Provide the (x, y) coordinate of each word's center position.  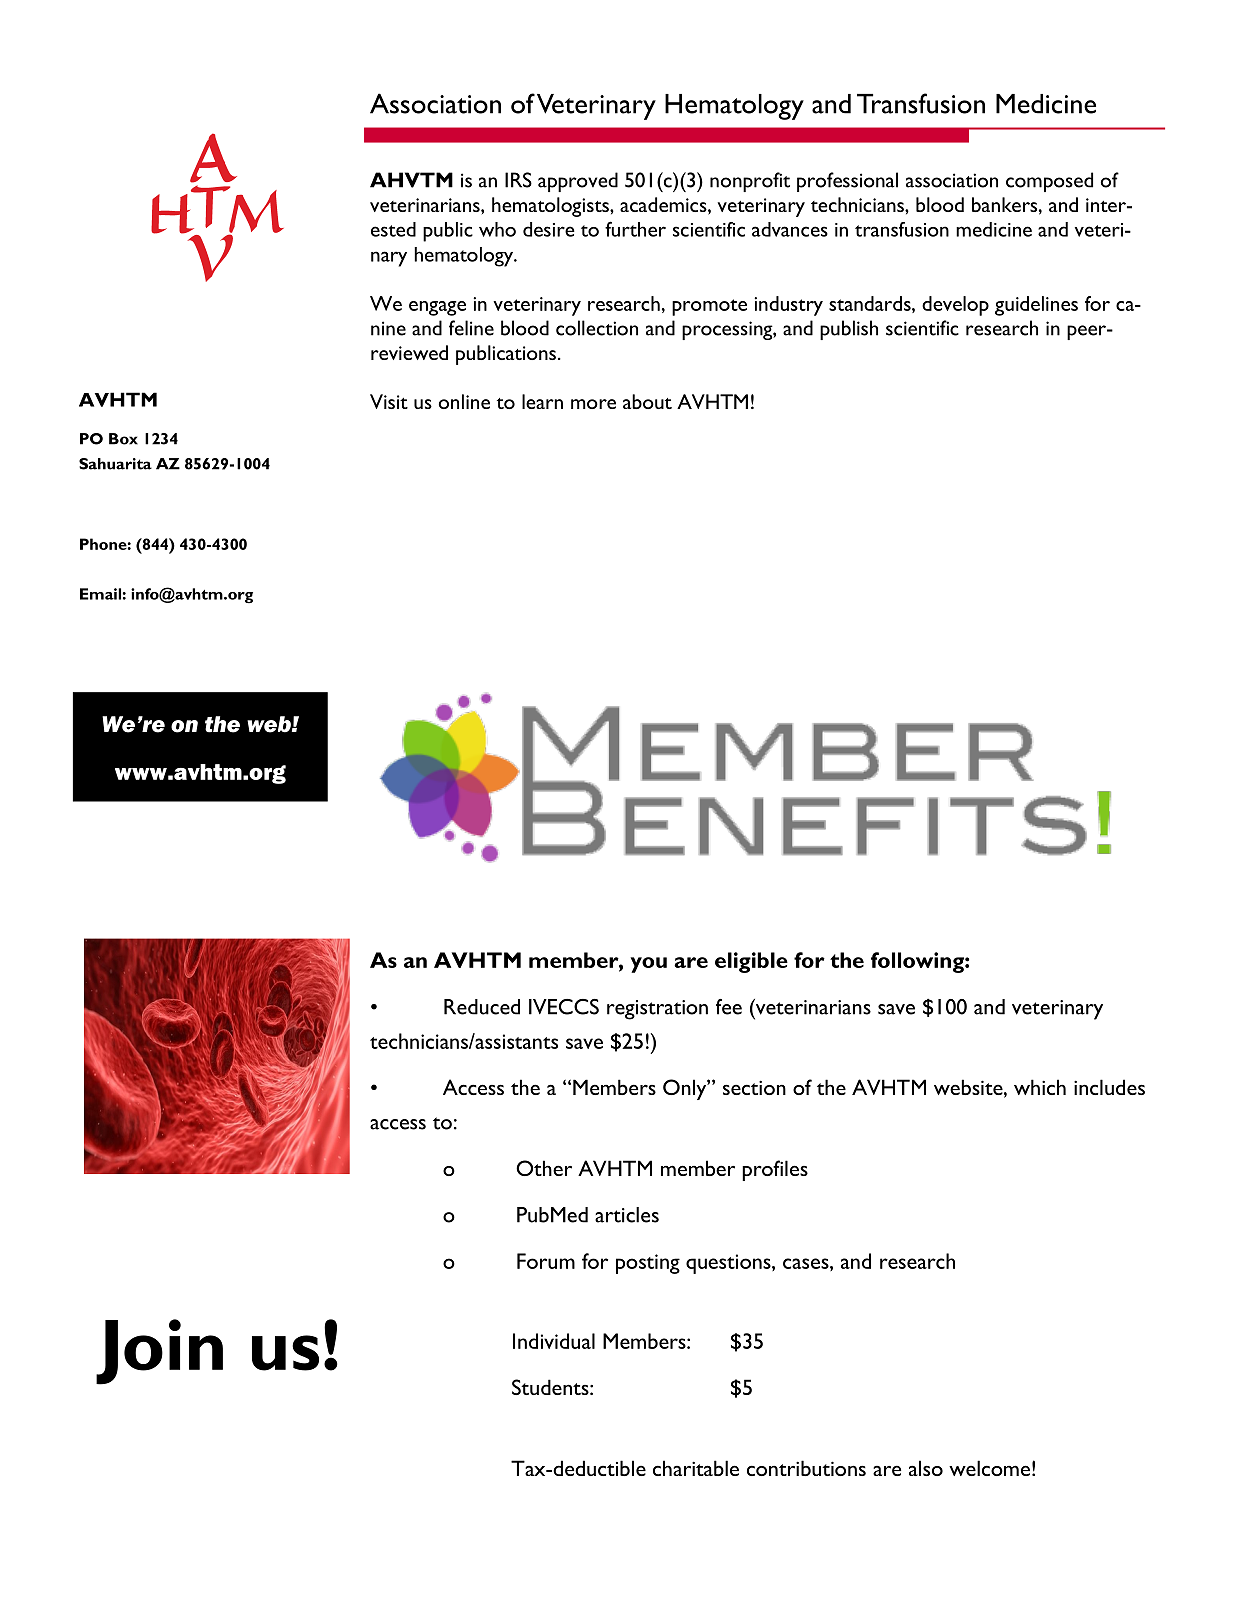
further (635, 229)
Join (159, 1352)
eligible (751, 962)
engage (437, 308)
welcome (989, 1468)
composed (1049, 182)
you (648, 965)
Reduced (482, 1007)
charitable (696, 1468)
